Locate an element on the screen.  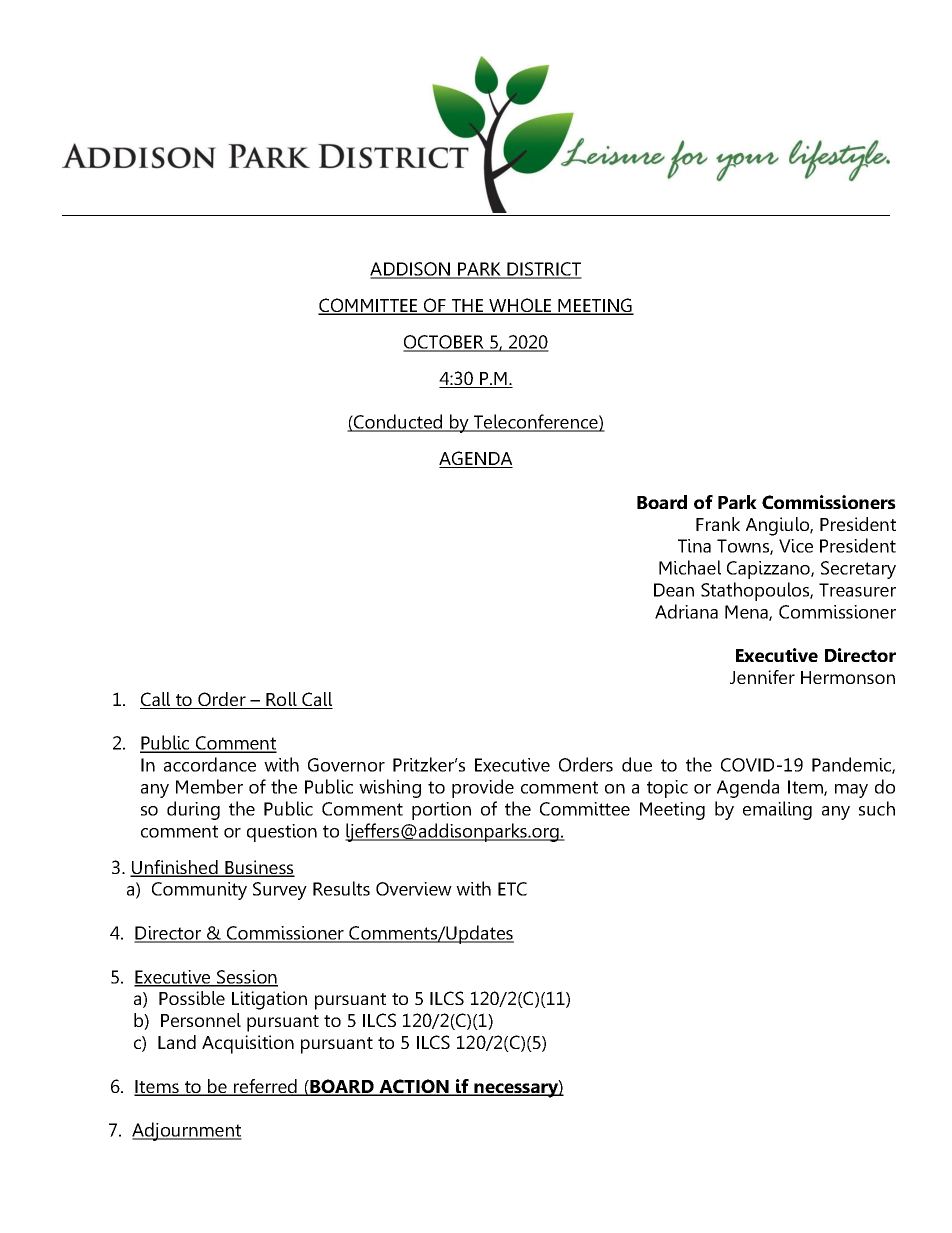
OCTOBER is located at coordinates (444, 343).
